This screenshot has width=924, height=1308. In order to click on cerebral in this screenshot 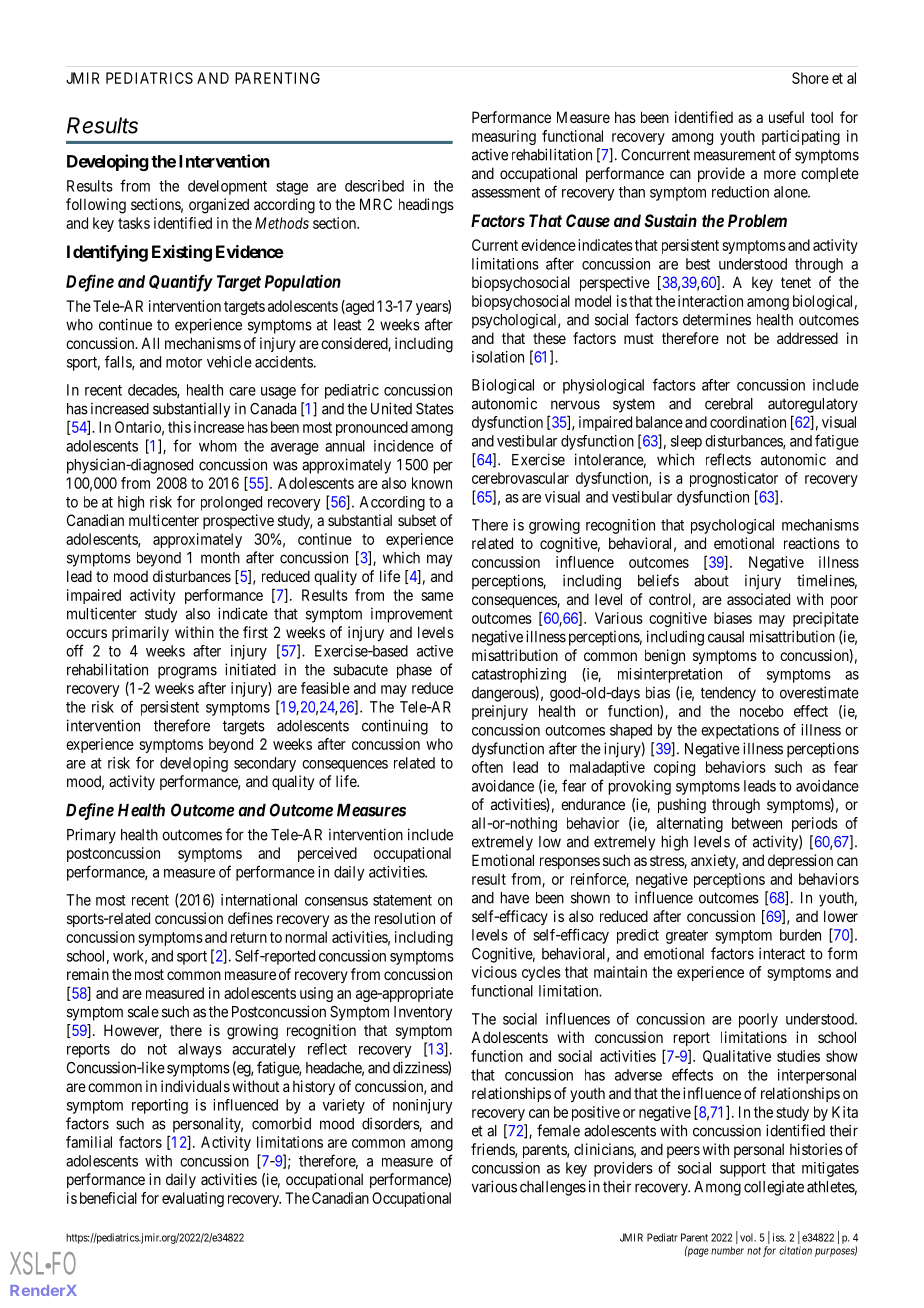, I will do `click(729, 404)`.
